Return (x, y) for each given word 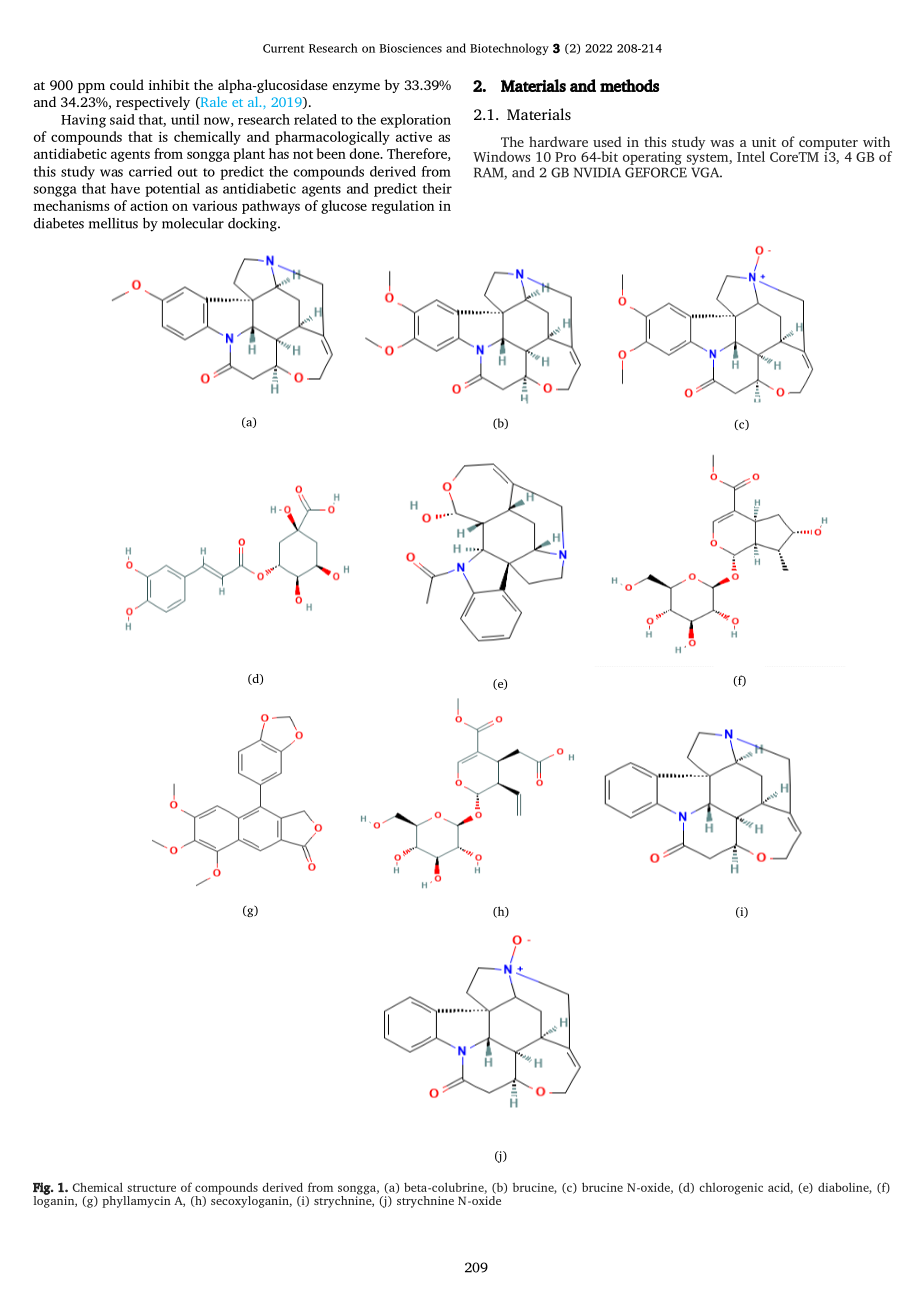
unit (764, 142)
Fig (42, 1189)
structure (151, 1188)
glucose (344, 207)
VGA (706, 172)
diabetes (59, 223)
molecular (193, 223)
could (127, 84)
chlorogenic (731, 1189)
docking (253, 225)
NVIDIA (597, 172)
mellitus (113, 223)
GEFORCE (656, 172)
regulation (403, 207)
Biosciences (410, 48)
